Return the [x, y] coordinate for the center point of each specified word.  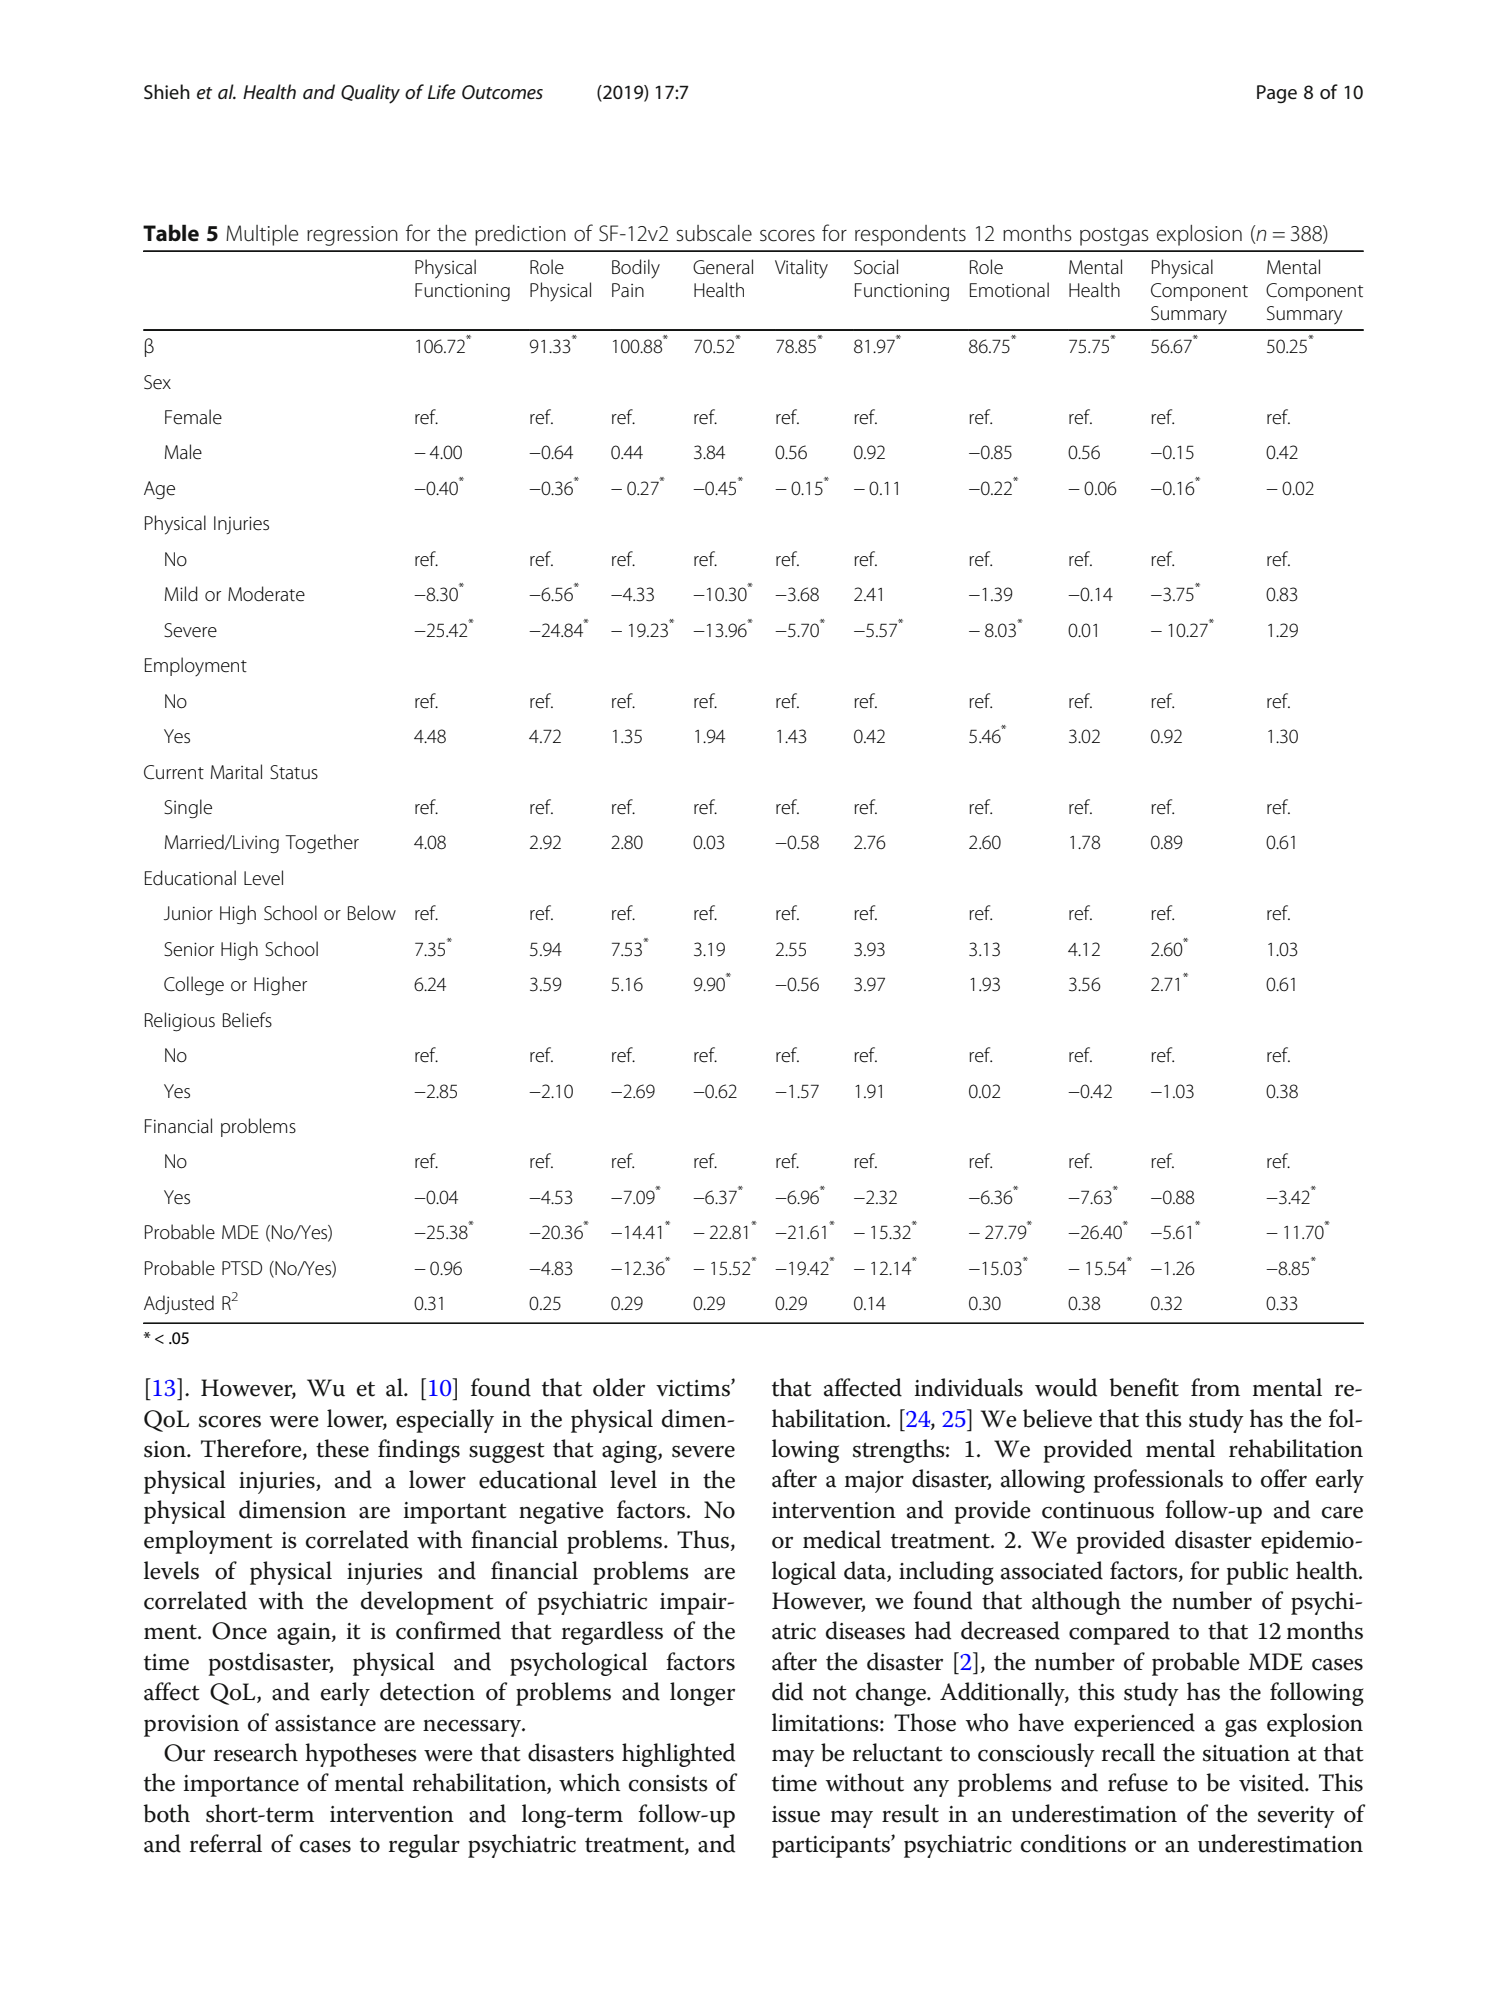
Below [372, 913]
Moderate [266, 594]
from [1215, 1387]
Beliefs [247, 1020]
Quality [370, 94]
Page [1277, 94]
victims [694, 1388]
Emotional [1009, 290]
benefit [1144, 1387]
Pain [628, 290]
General [723, 267]
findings [419, 1451]
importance [241, 1786]
